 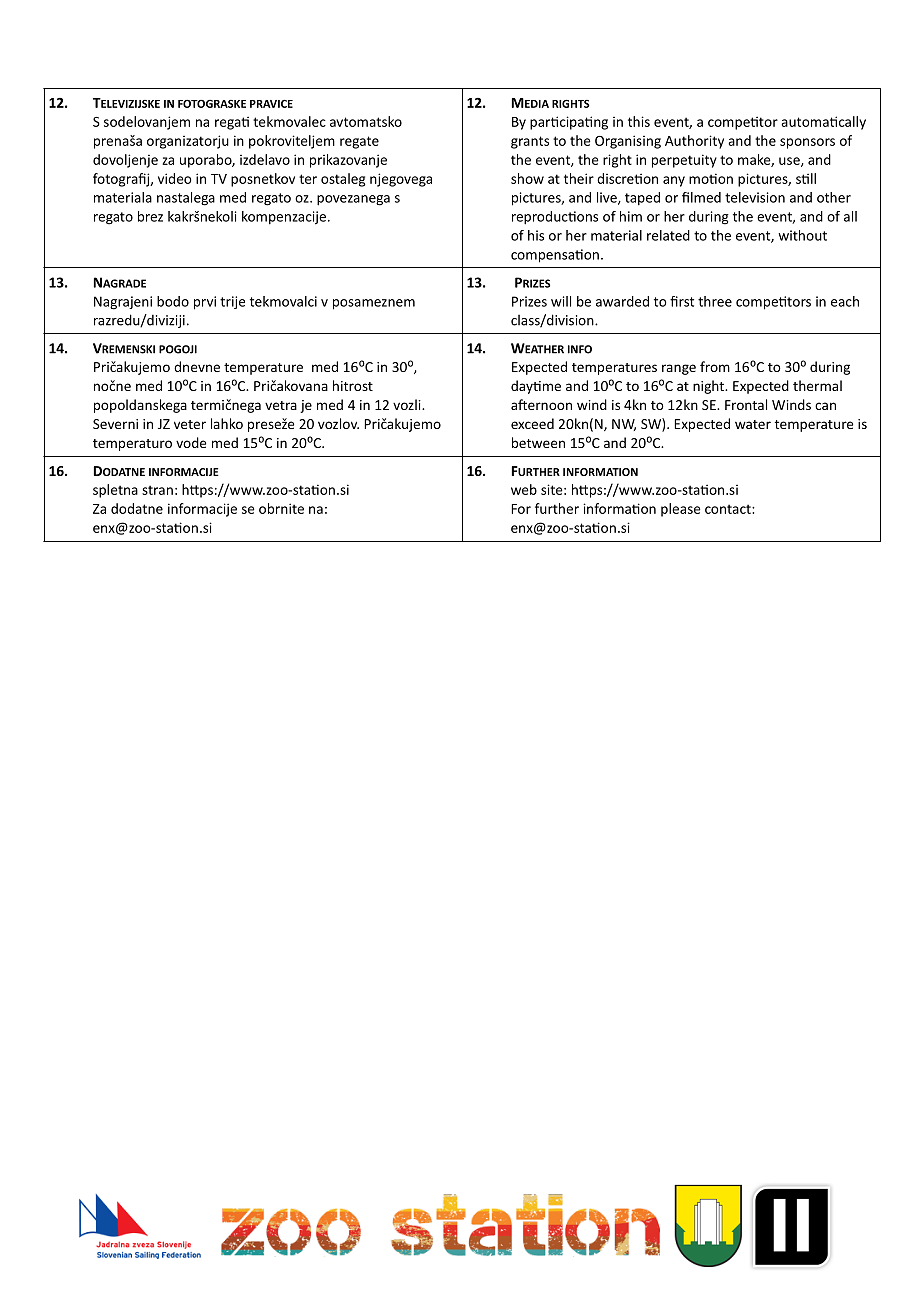 I want to click on grants, so click(x=530, y=142).
